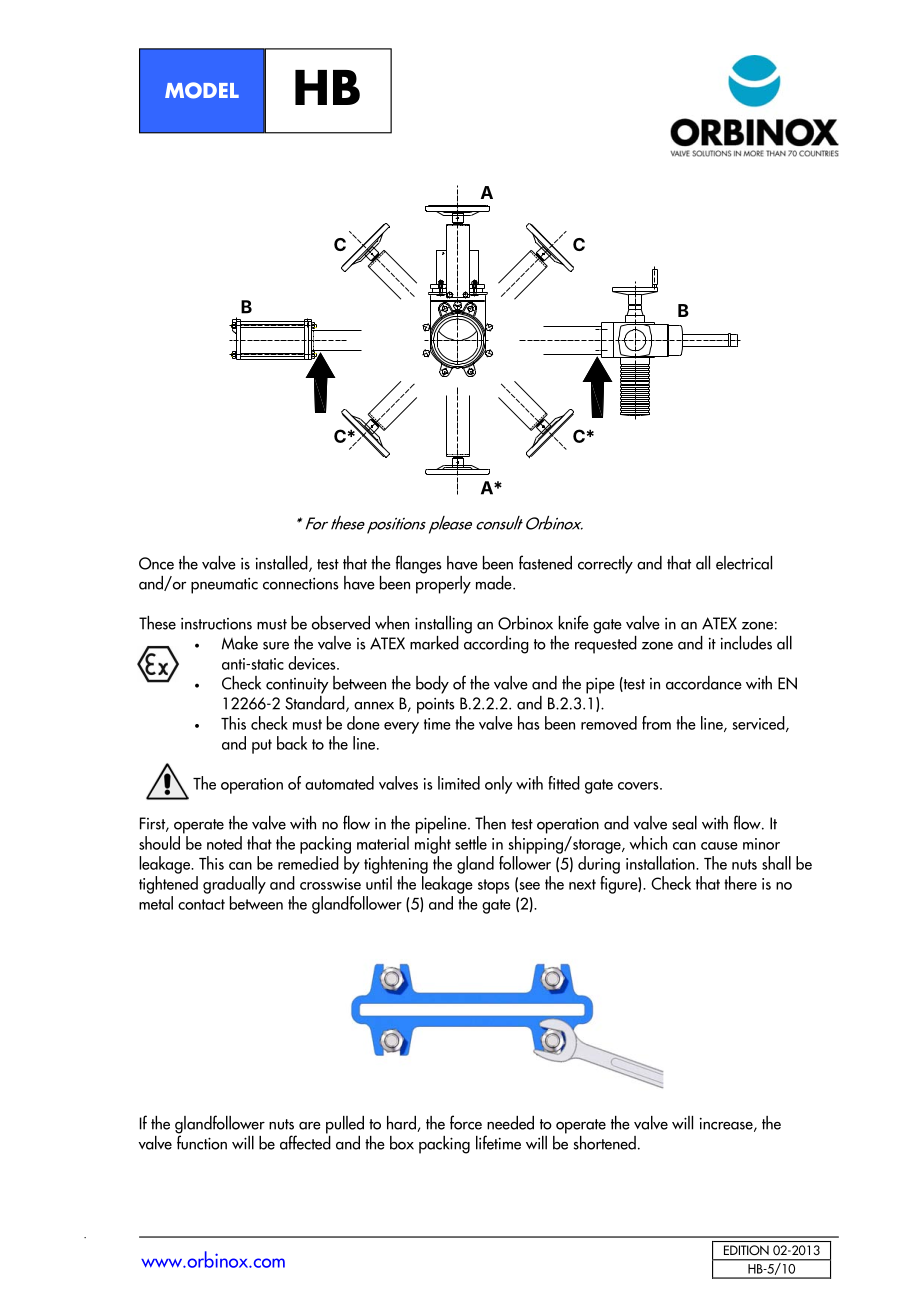  What do you see at coordinates (466, 1122) in the screenshot?
I see `force` at bounding box center [466, 1122].
